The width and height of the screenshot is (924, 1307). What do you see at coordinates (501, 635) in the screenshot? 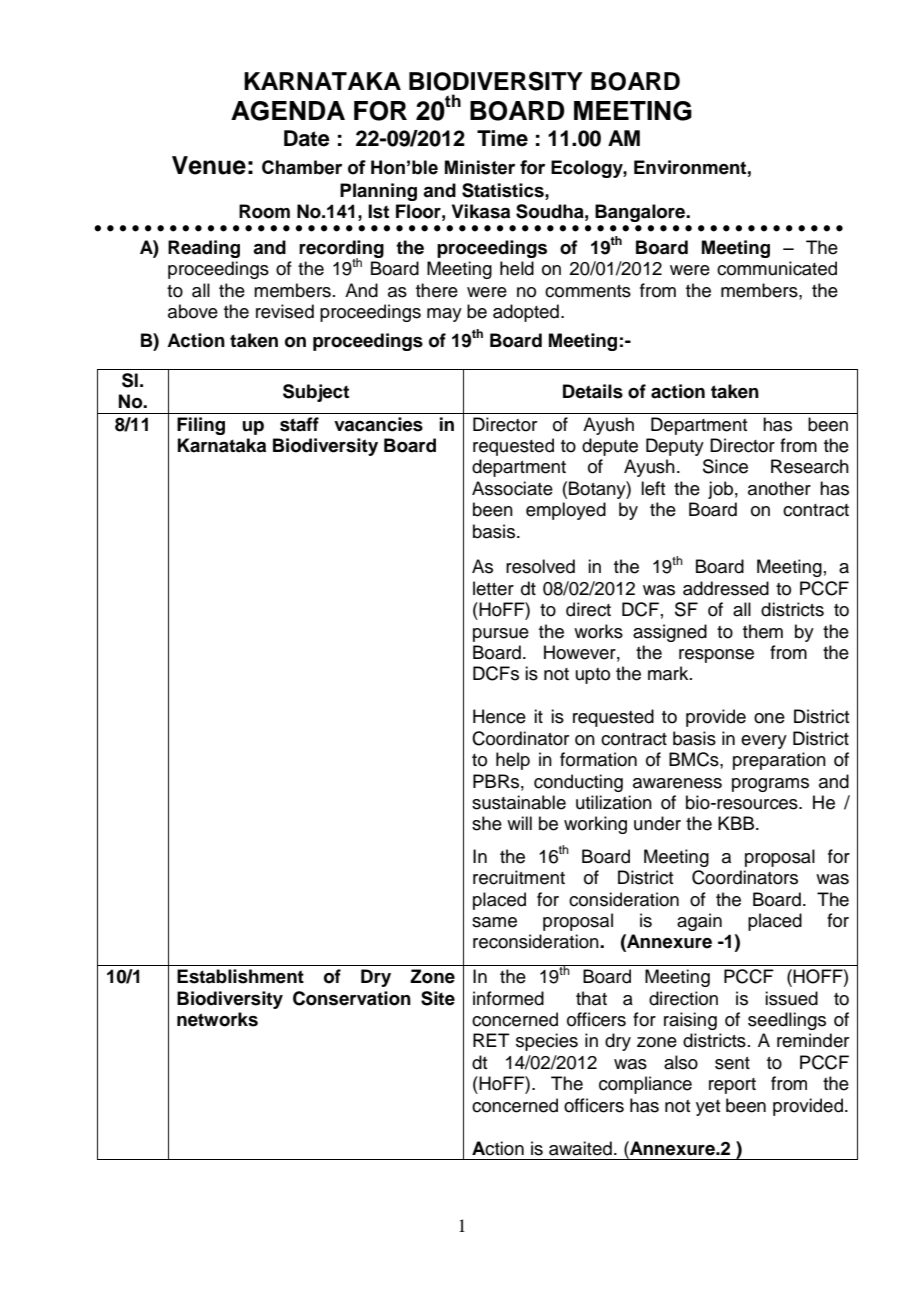
I see `pursue` at bounding box center [501, 635].
